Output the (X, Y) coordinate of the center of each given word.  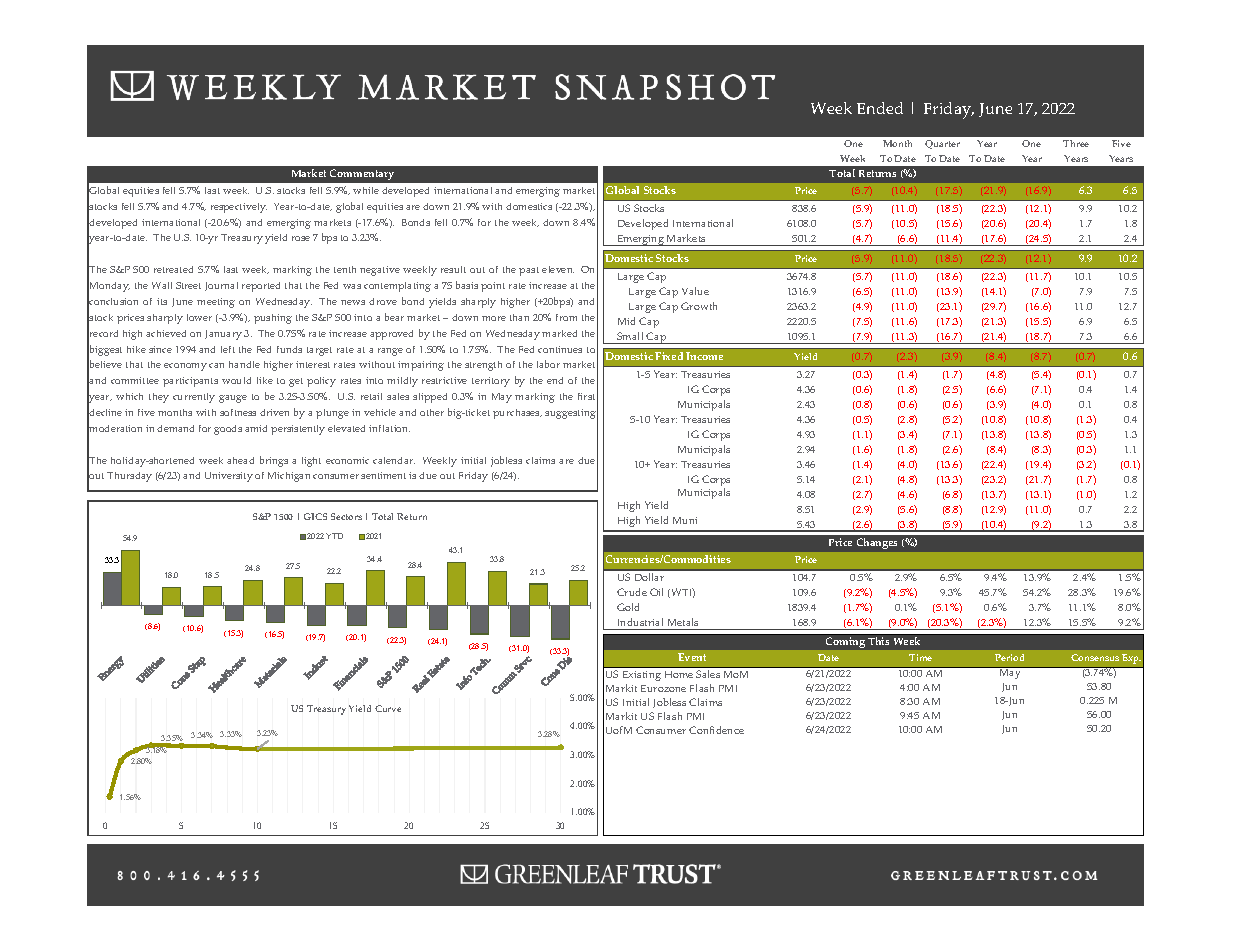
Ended (880, 108)
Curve (388, 708)
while (366, 190)
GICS (315, 516)
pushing (273, 319)
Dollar (649, 577)
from (566, 317)
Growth (699, 306)
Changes (877, 543)
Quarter (942, 144)
